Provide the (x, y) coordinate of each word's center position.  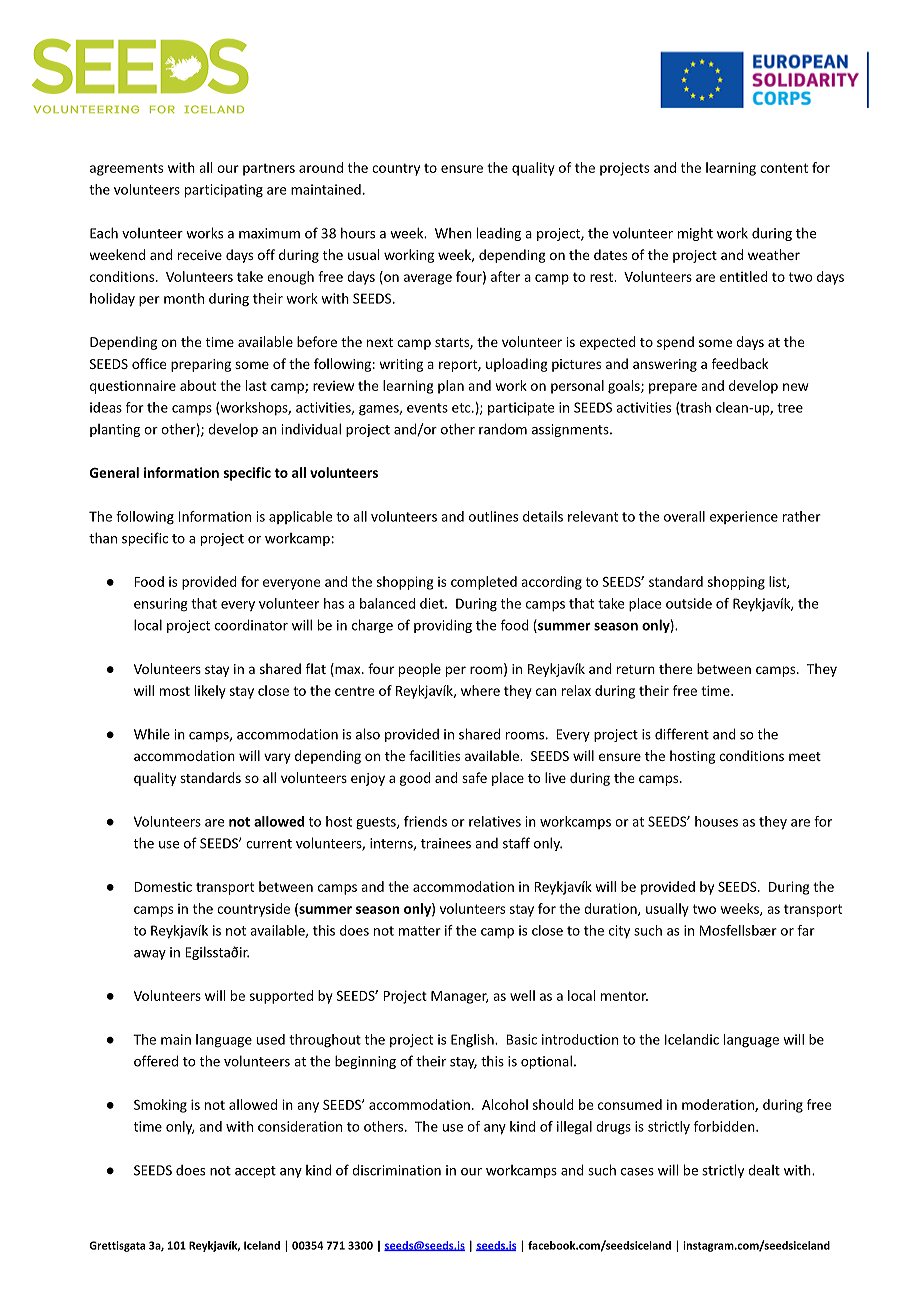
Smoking (160, 1106)
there (675, 668)
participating (224, 191)
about (198, 385)
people (420, 670)
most (175, 691)
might (695, 234)
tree (790, 408)
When (453, 233)
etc (462, 408)
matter (420, 931)
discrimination (396, 1170)
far (806, 930)
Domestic (163, 887)
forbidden (725, 1126)
